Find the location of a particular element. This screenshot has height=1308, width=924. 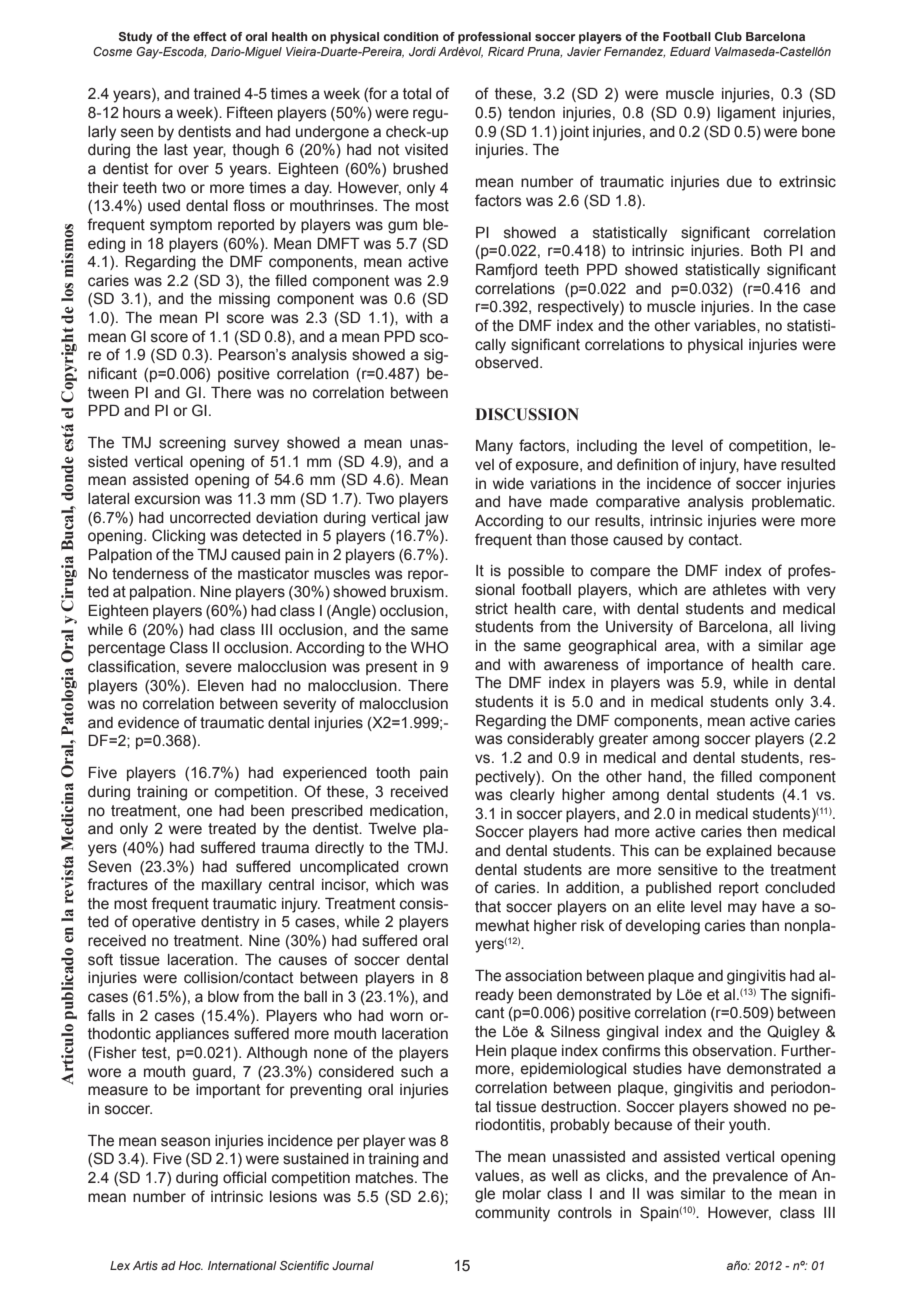

Jordi is located at coordinates (422, 51).
